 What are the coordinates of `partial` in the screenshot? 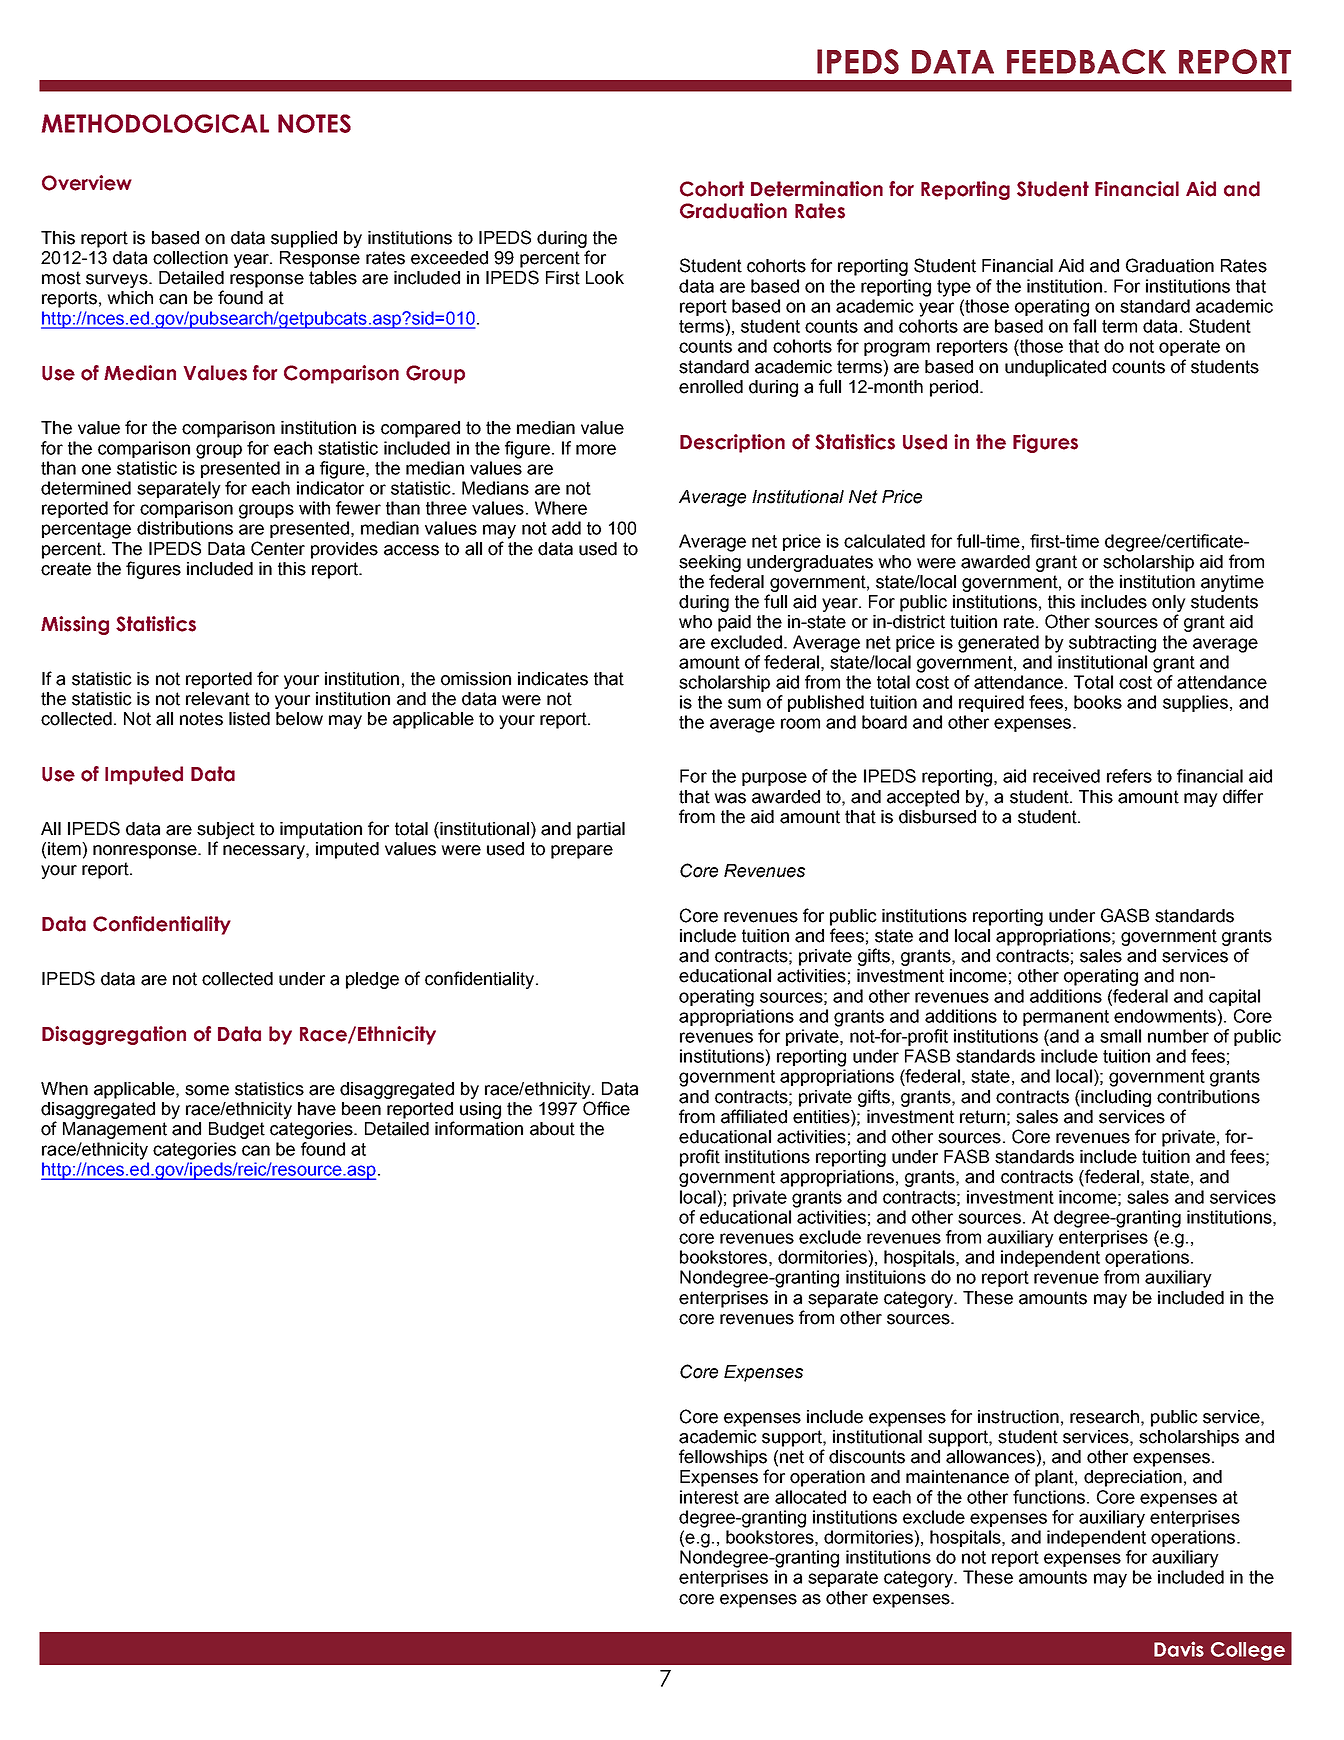 It's located at (601, 830).
